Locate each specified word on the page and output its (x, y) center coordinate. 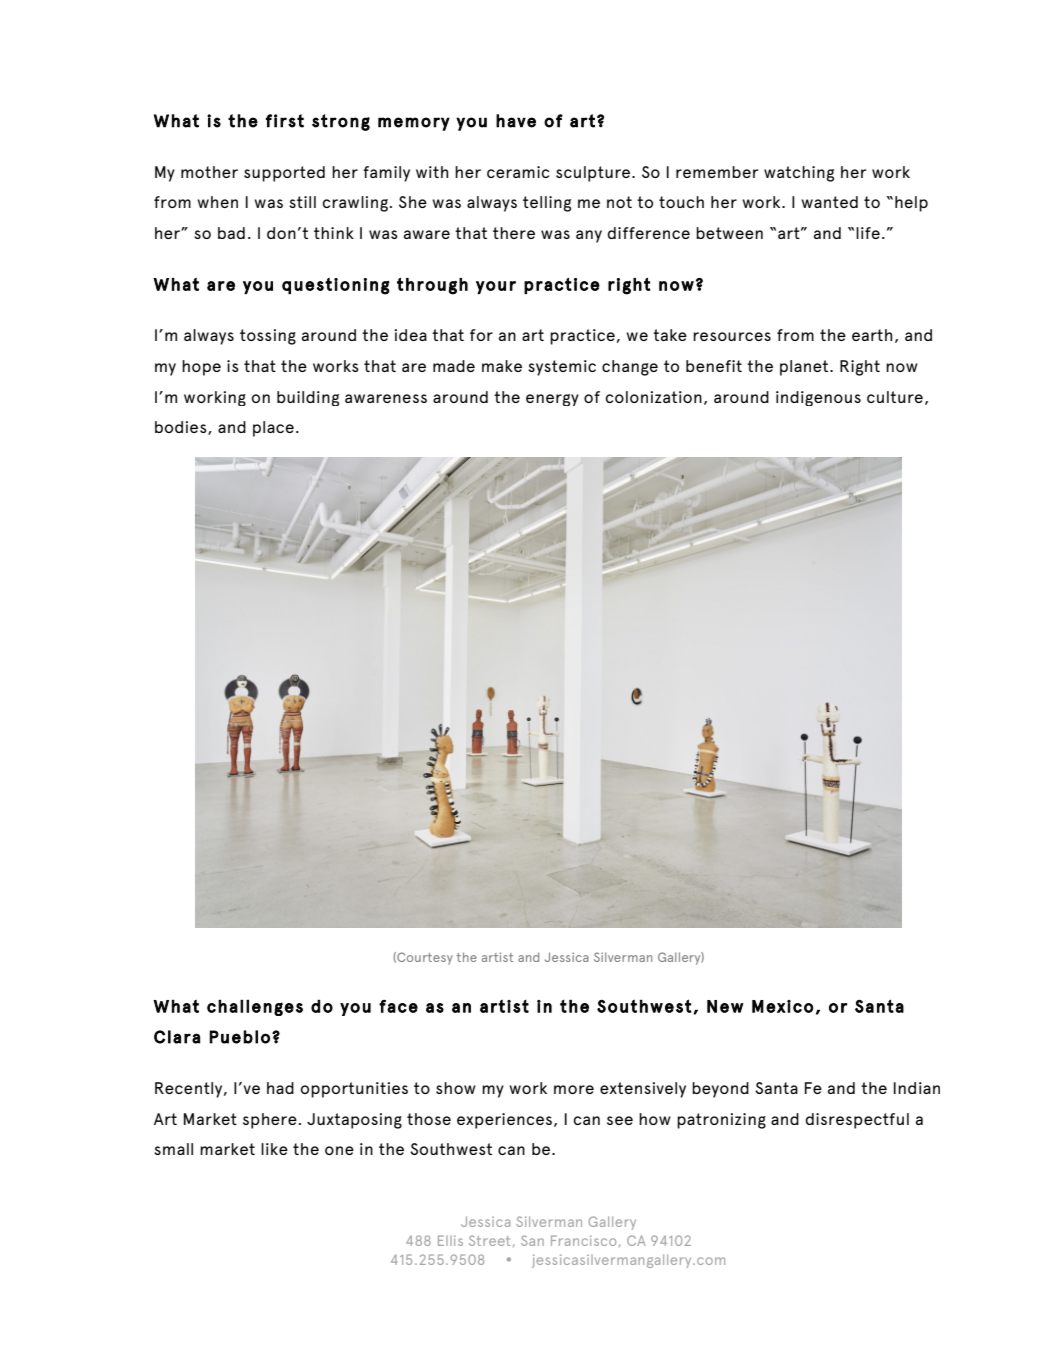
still (302, 202)
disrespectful (857, 1121)
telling (547, 204)
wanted (829, 202)
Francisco (583, 1240)
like (274, 1149)
